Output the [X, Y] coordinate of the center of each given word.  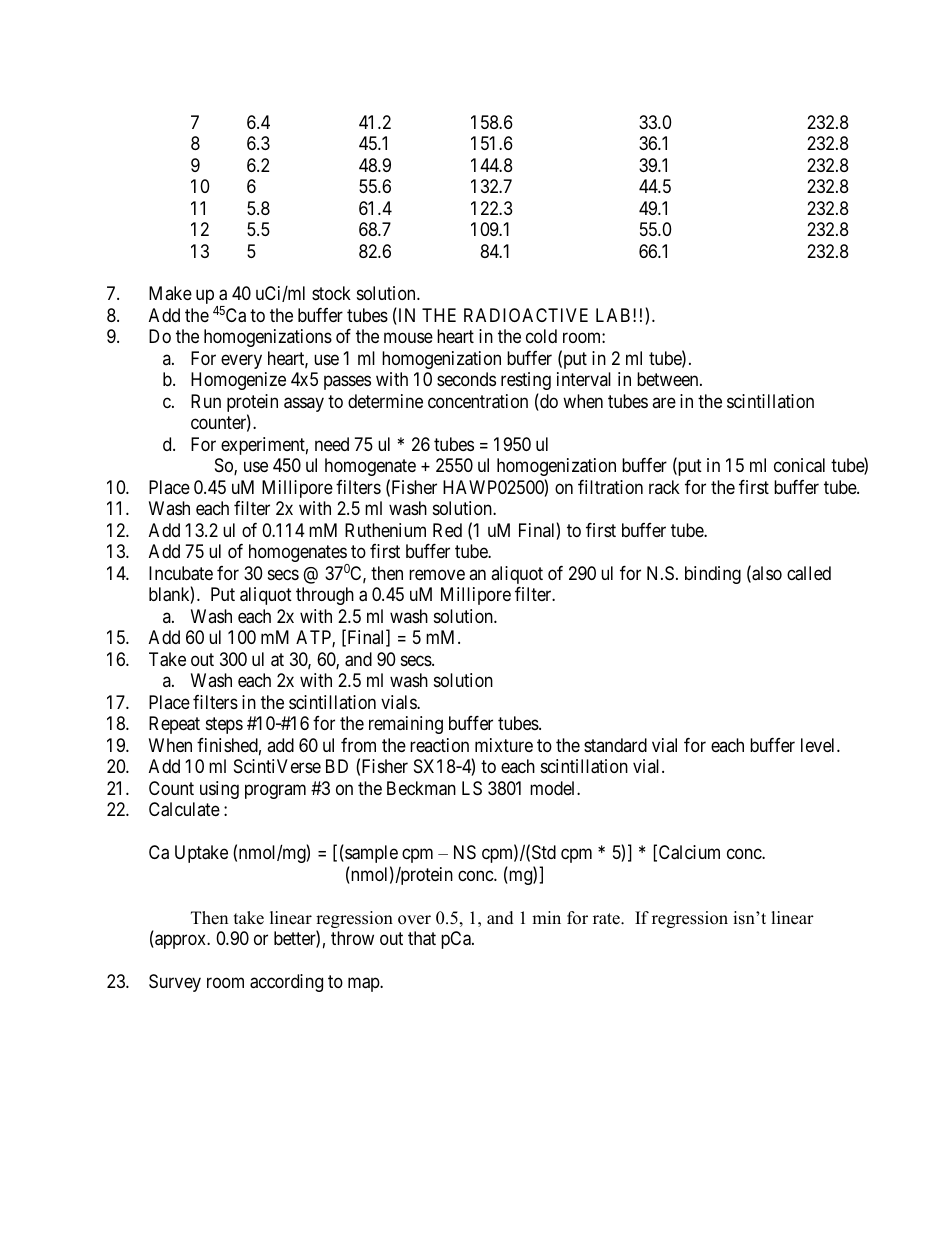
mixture [504, 745]
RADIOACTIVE [526, 315]
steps [224, 725]
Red [447, 530]
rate [607, 919]
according [286, 983]
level [819, 745]
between [669, 379]
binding [713, 575]
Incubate [181, 573]
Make [170, 293]
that [422, 938]
